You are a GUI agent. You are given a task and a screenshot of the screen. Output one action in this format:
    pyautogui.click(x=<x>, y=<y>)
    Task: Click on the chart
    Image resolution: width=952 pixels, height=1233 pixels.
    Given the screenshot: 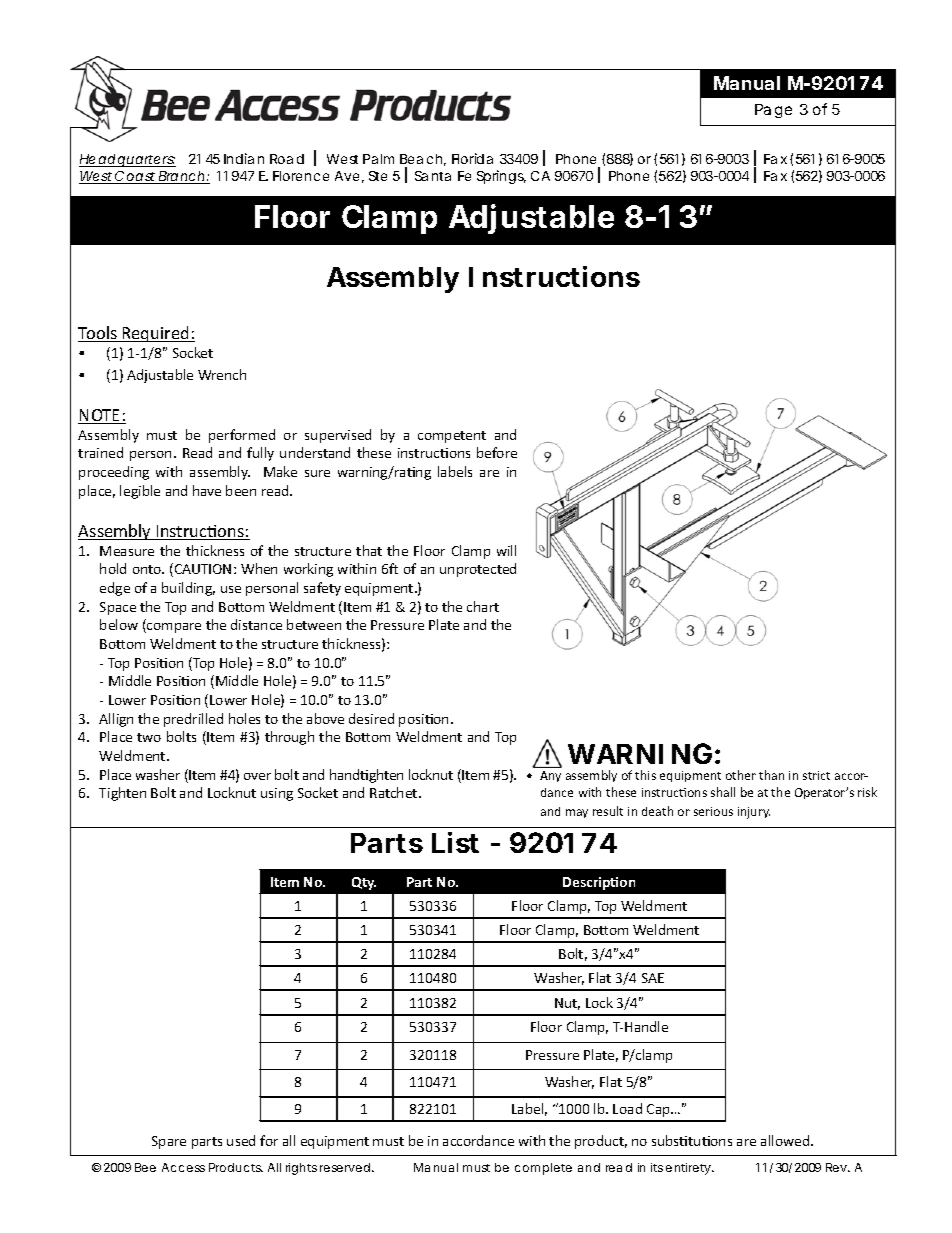 What is the action you would take?
    pyautogui.click(x=483, y=606)
